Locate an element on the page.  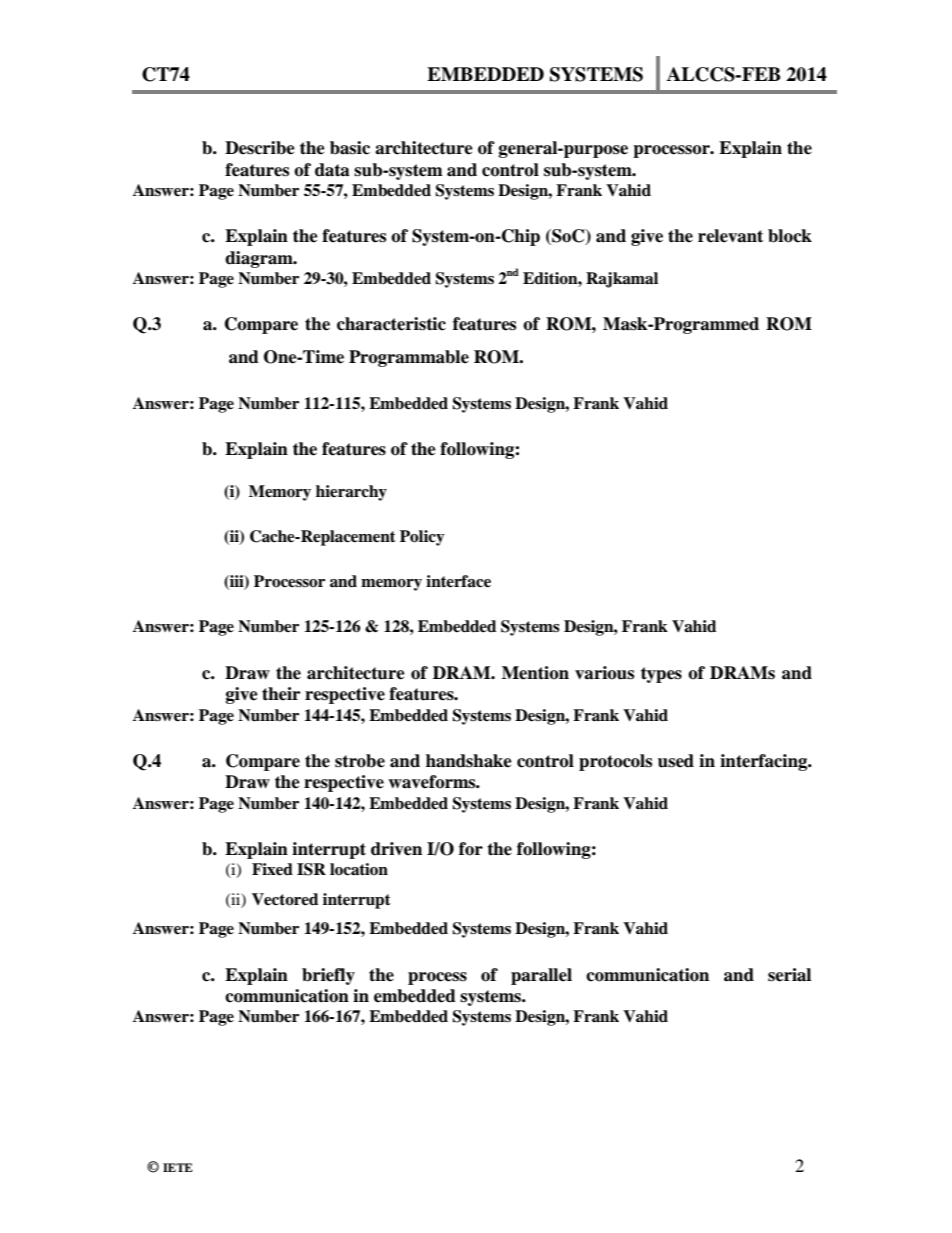
relevant is located at coordinates (730, 236).
